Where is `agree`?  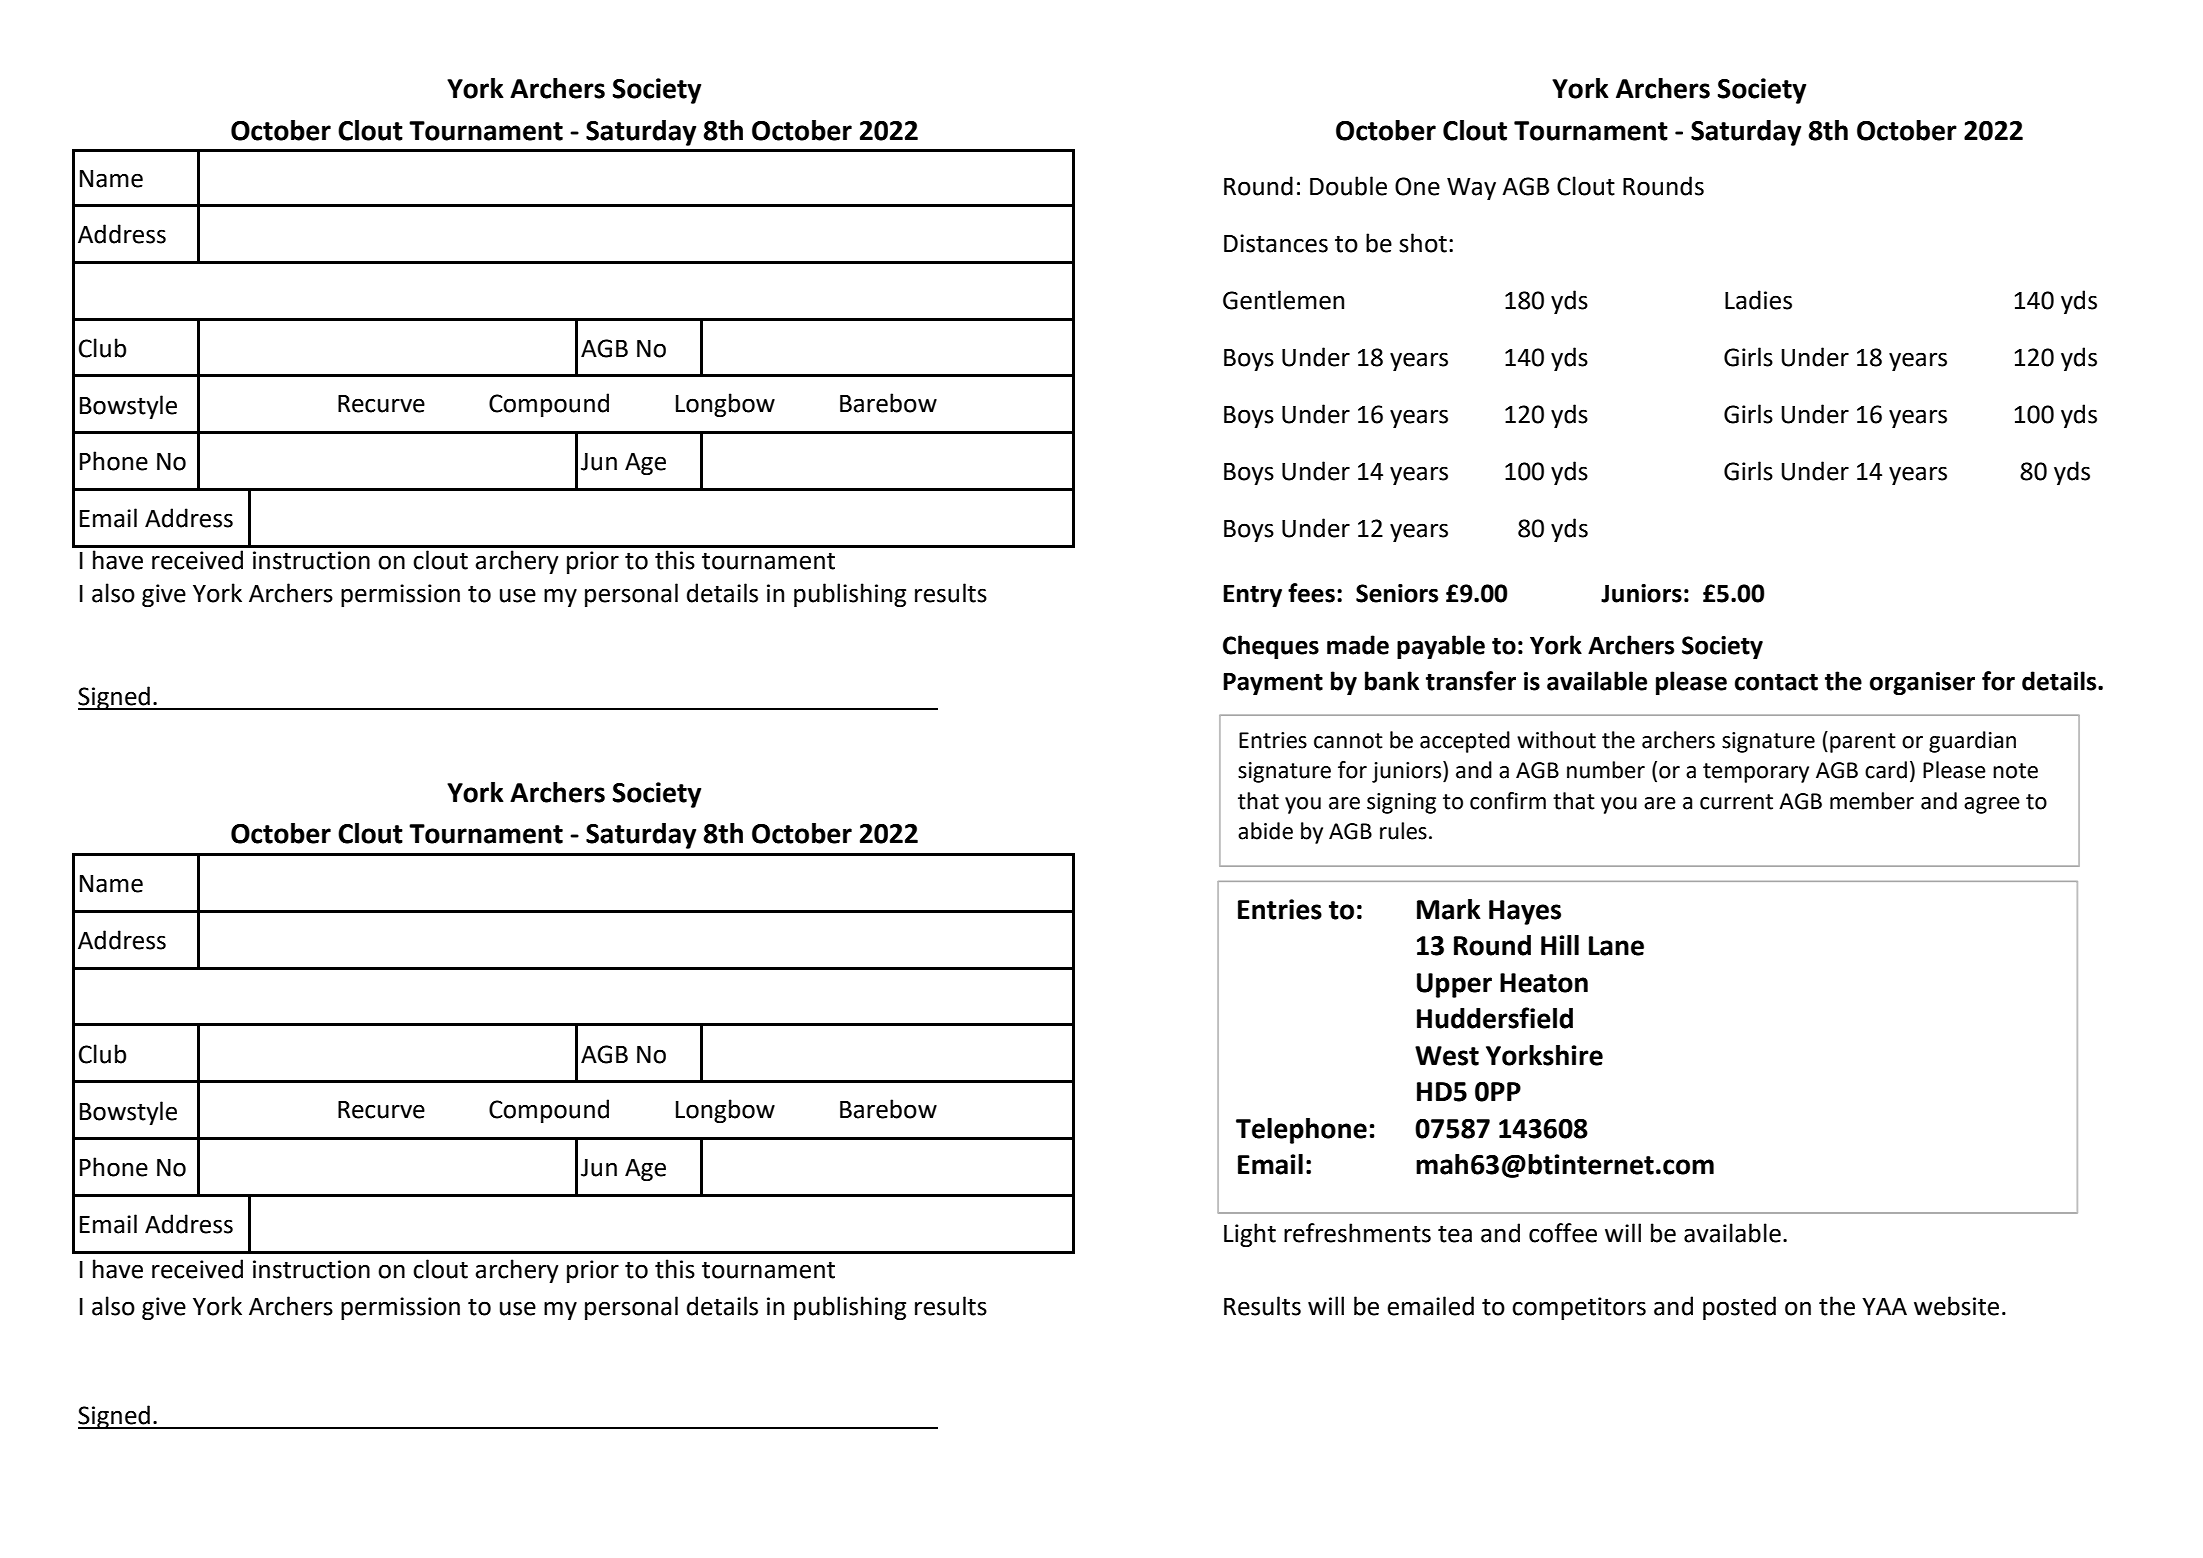
agree is located at coordinates (1992, 805).
